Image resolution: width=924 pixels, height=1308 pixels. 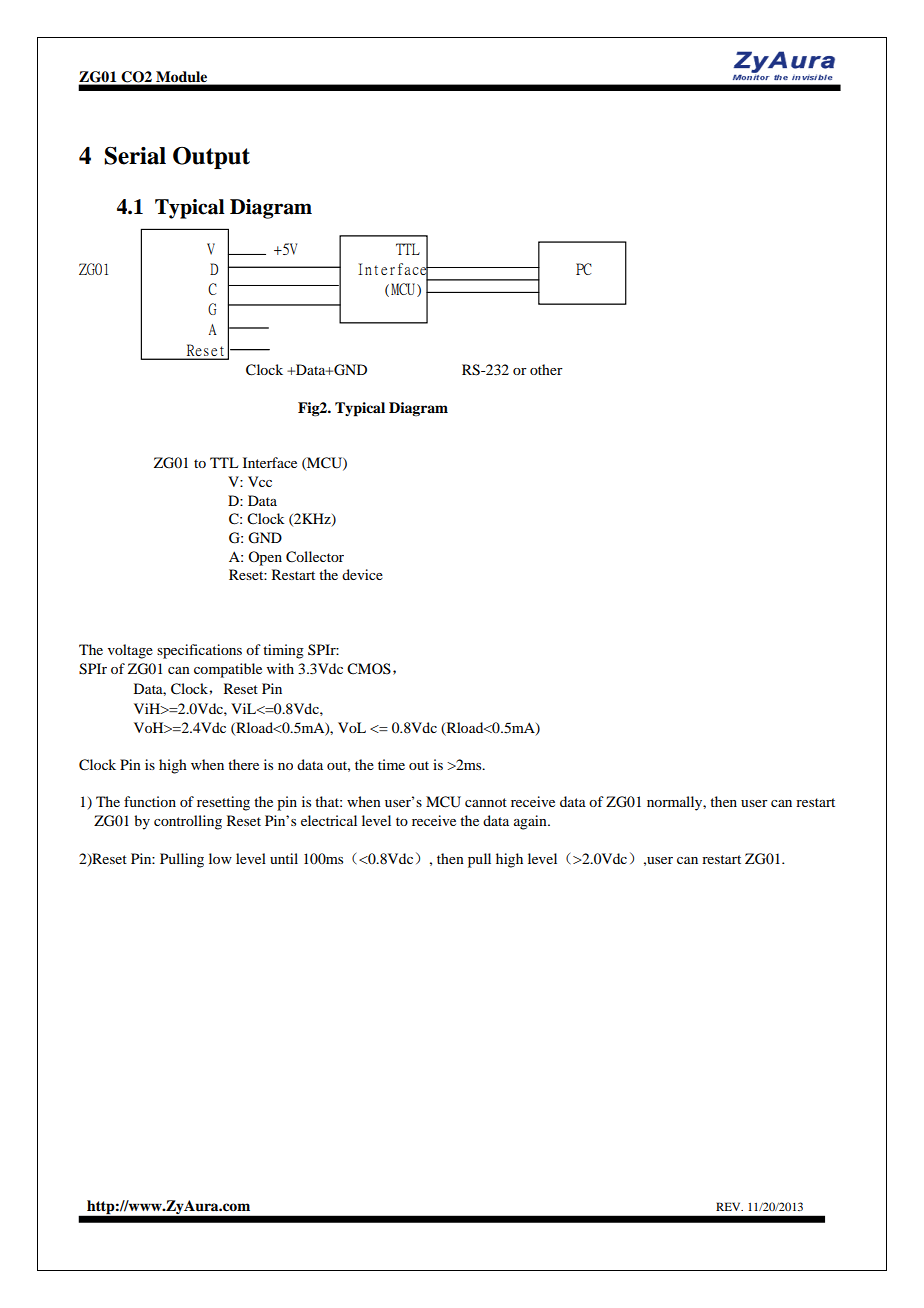 What do you see at coordinates (265, 558) in the image?
I see `Open` at bounding box center [265, 558].
